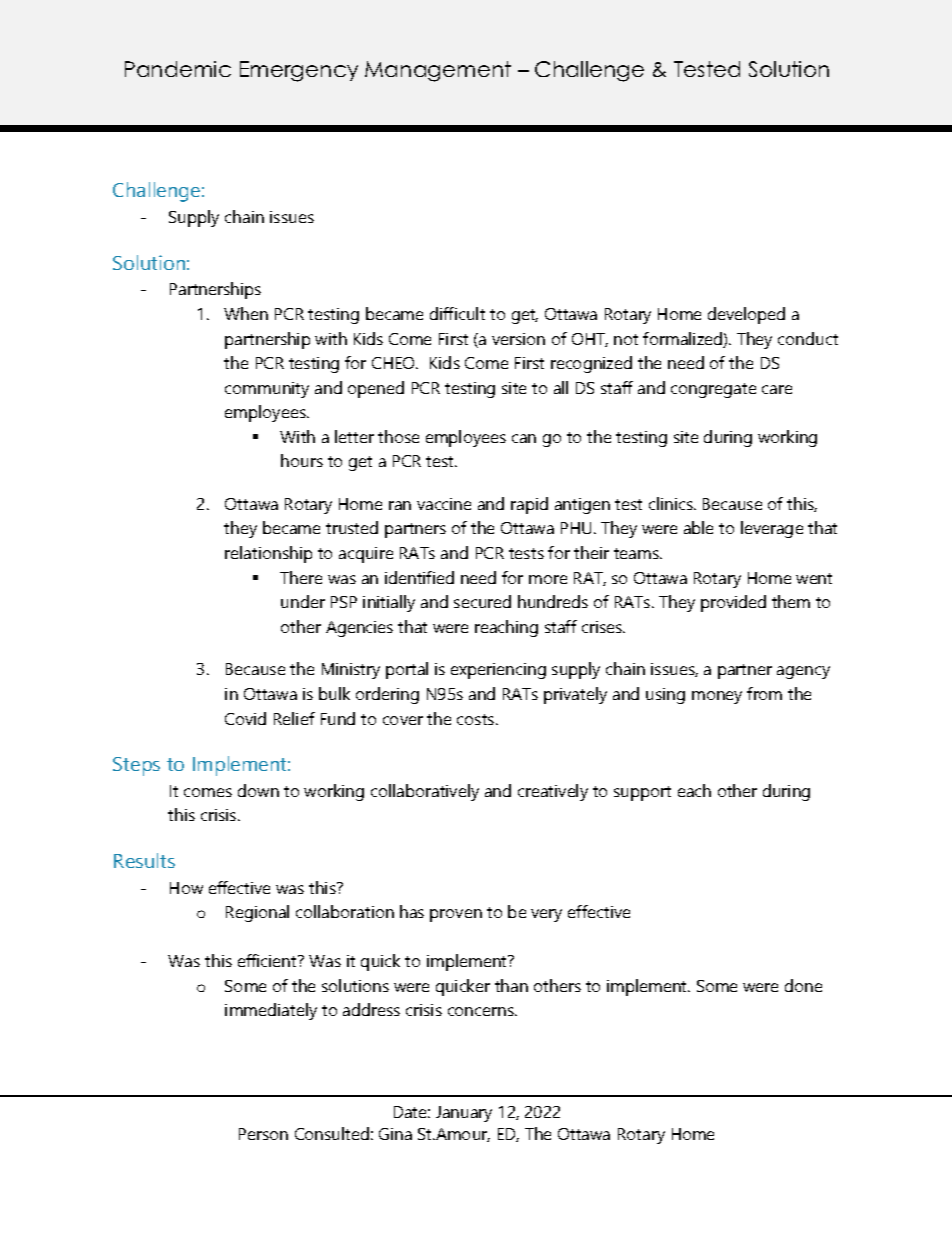  I want to click on Management, so click(438, 71).
